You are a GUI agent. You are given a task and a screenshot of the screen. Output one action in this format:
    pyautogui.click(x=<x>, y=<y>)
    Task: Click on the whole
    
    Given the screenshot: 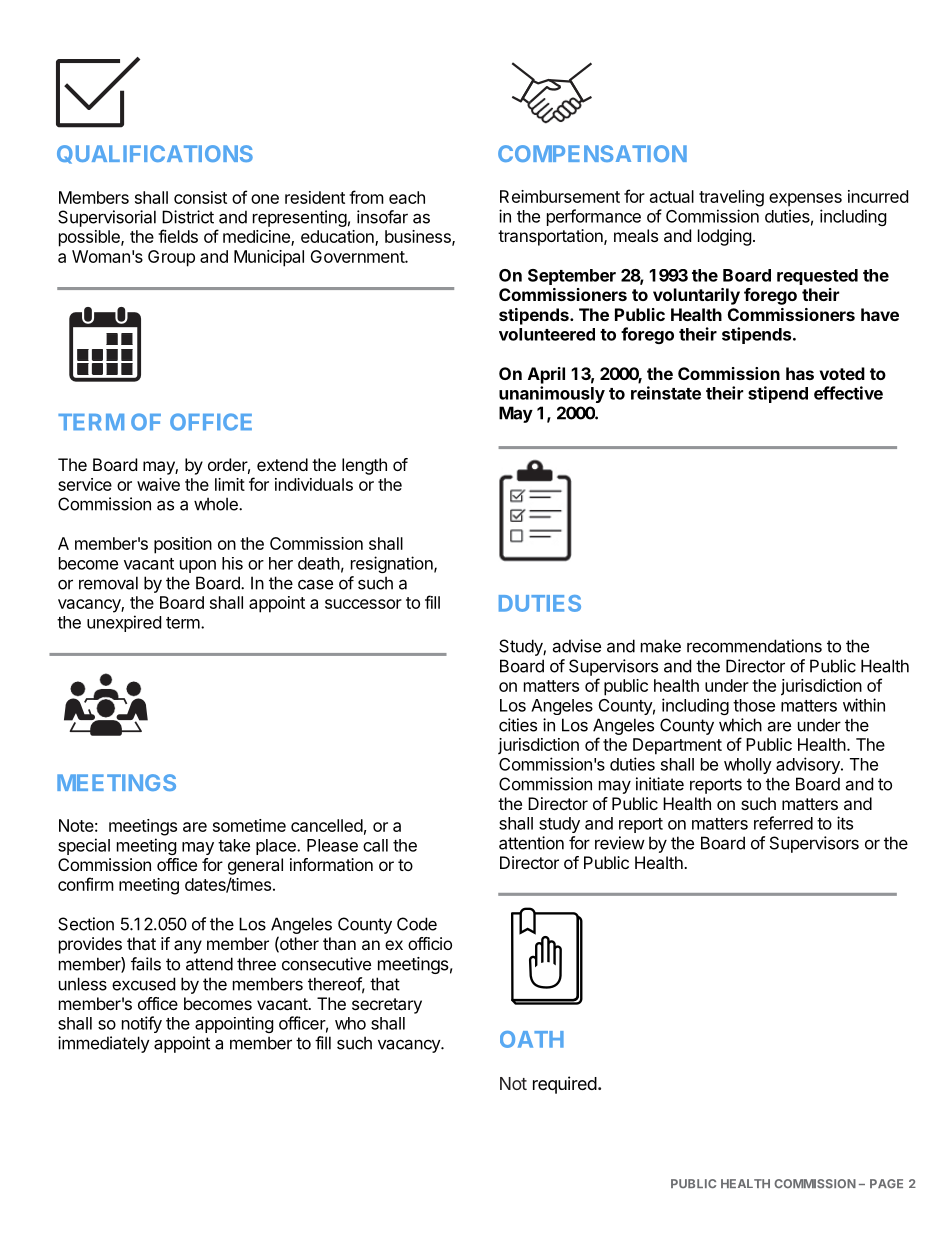 What is the action you would take?
    pyautogui.click(x=217, y=504)
